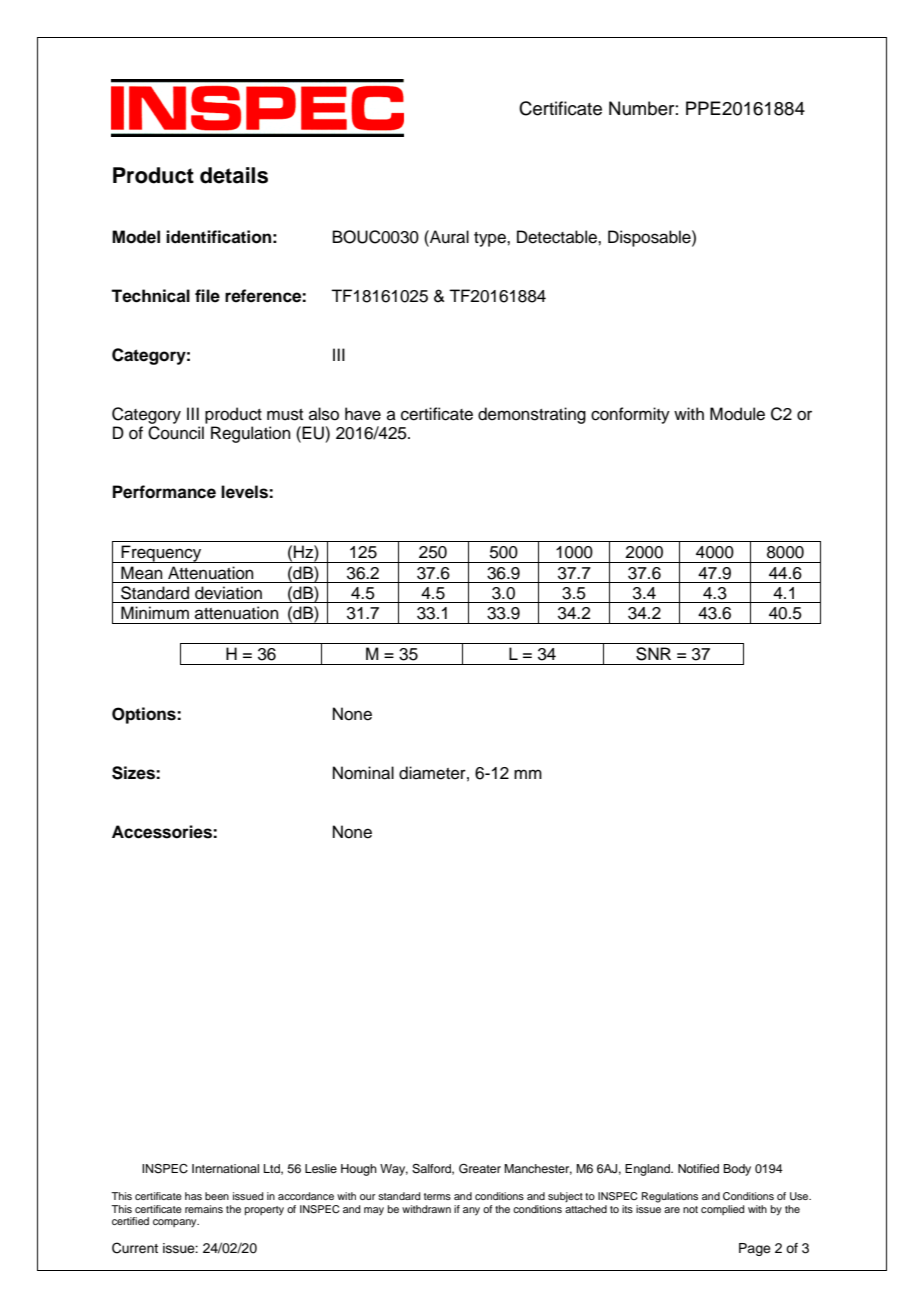 This screenshot has width=924, height=1308. I want to click on type, so click(491, 239).
